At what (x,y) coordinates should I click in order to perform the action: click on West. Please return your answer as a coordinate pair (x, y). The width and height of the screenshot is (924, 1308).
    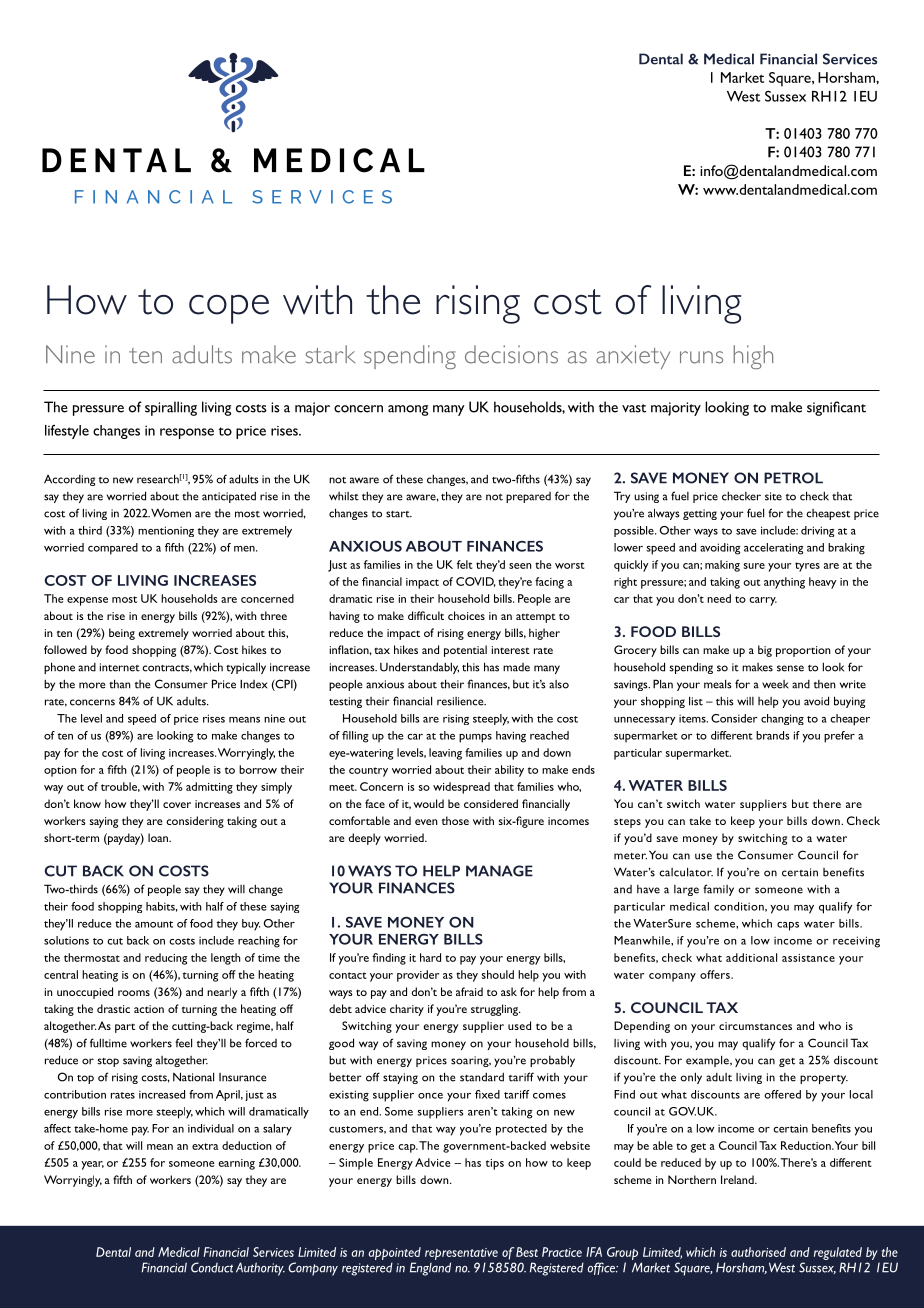
    Looking at the image, I should click on (743, 96).
